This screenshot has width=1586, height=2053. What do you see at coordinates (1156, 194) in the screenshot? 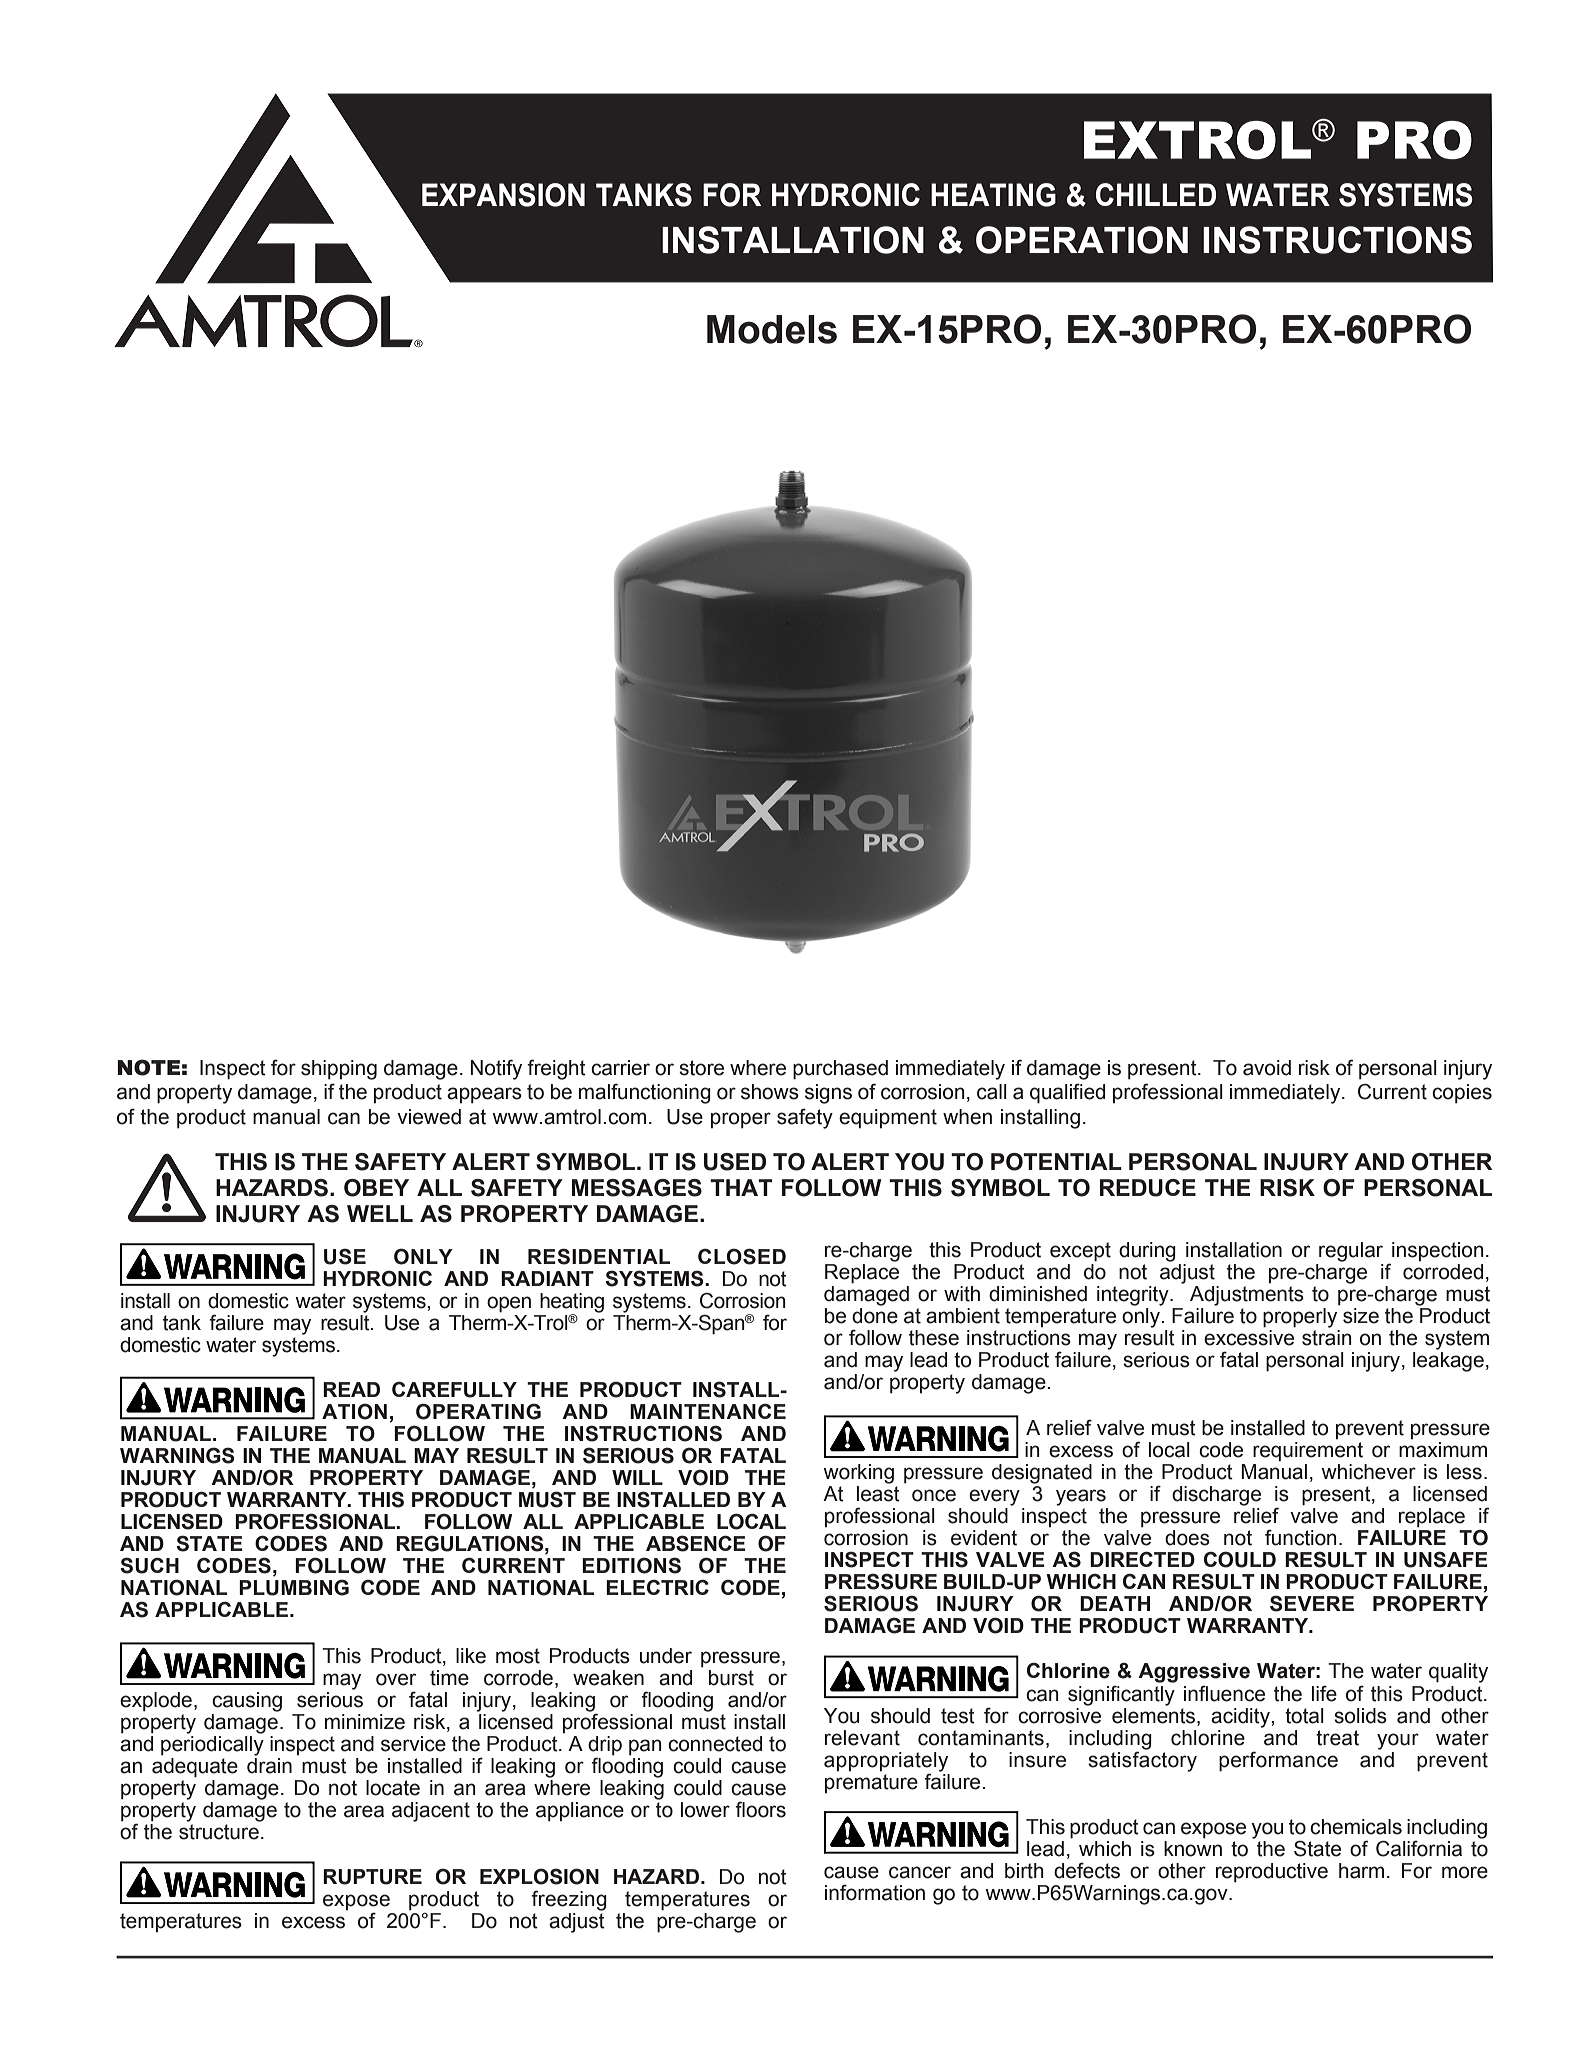
I see `CHILLED` at bounding box center [1156, 194].
